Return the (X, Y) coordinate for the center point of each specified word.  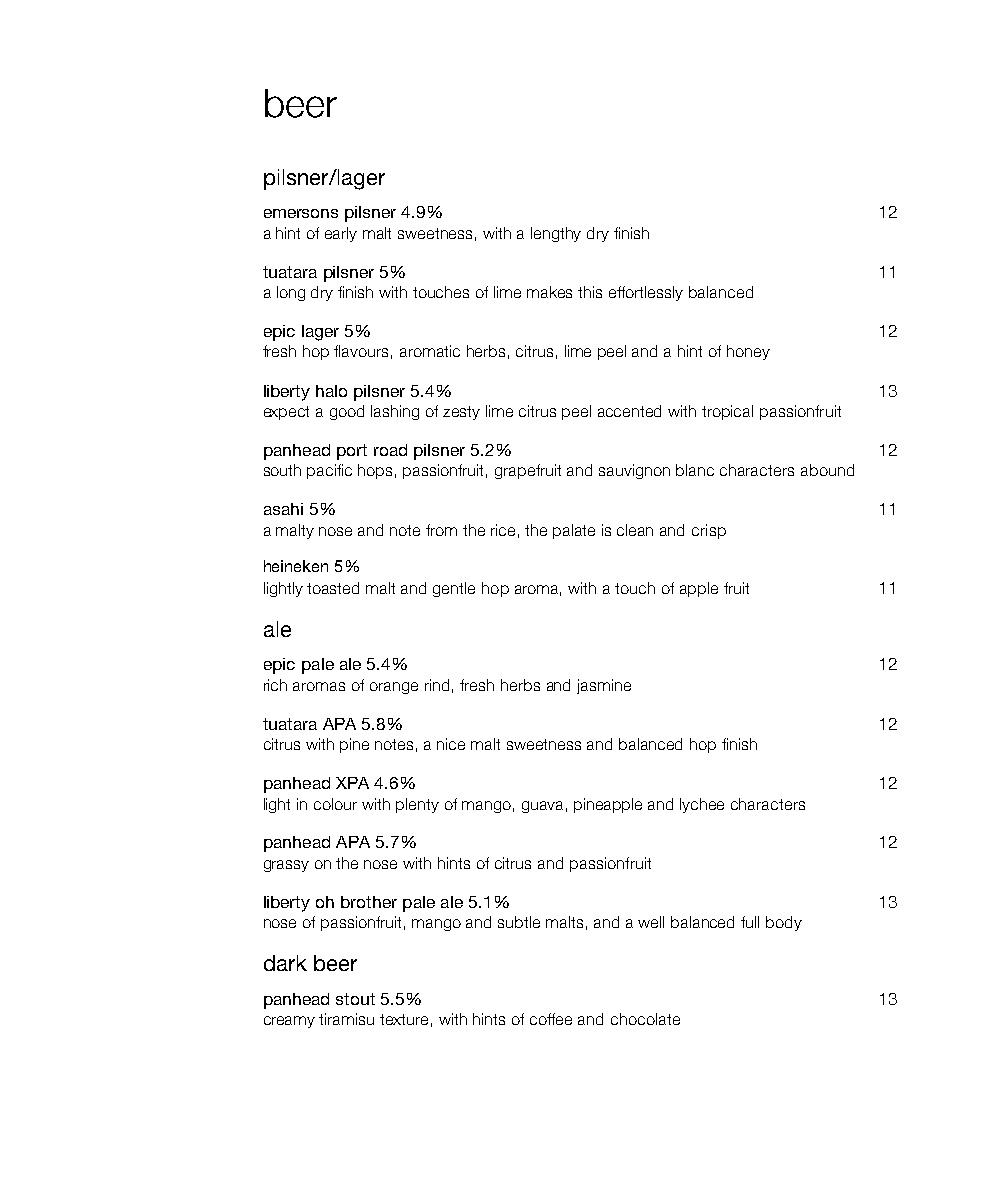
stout (355, 999)
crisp (709, 531)
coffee (551, 1019)
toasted (333, 588)
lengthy (556, 234)
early (341, 234)
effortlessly (646, 293)
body (784, 923)
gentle (454, 589)
